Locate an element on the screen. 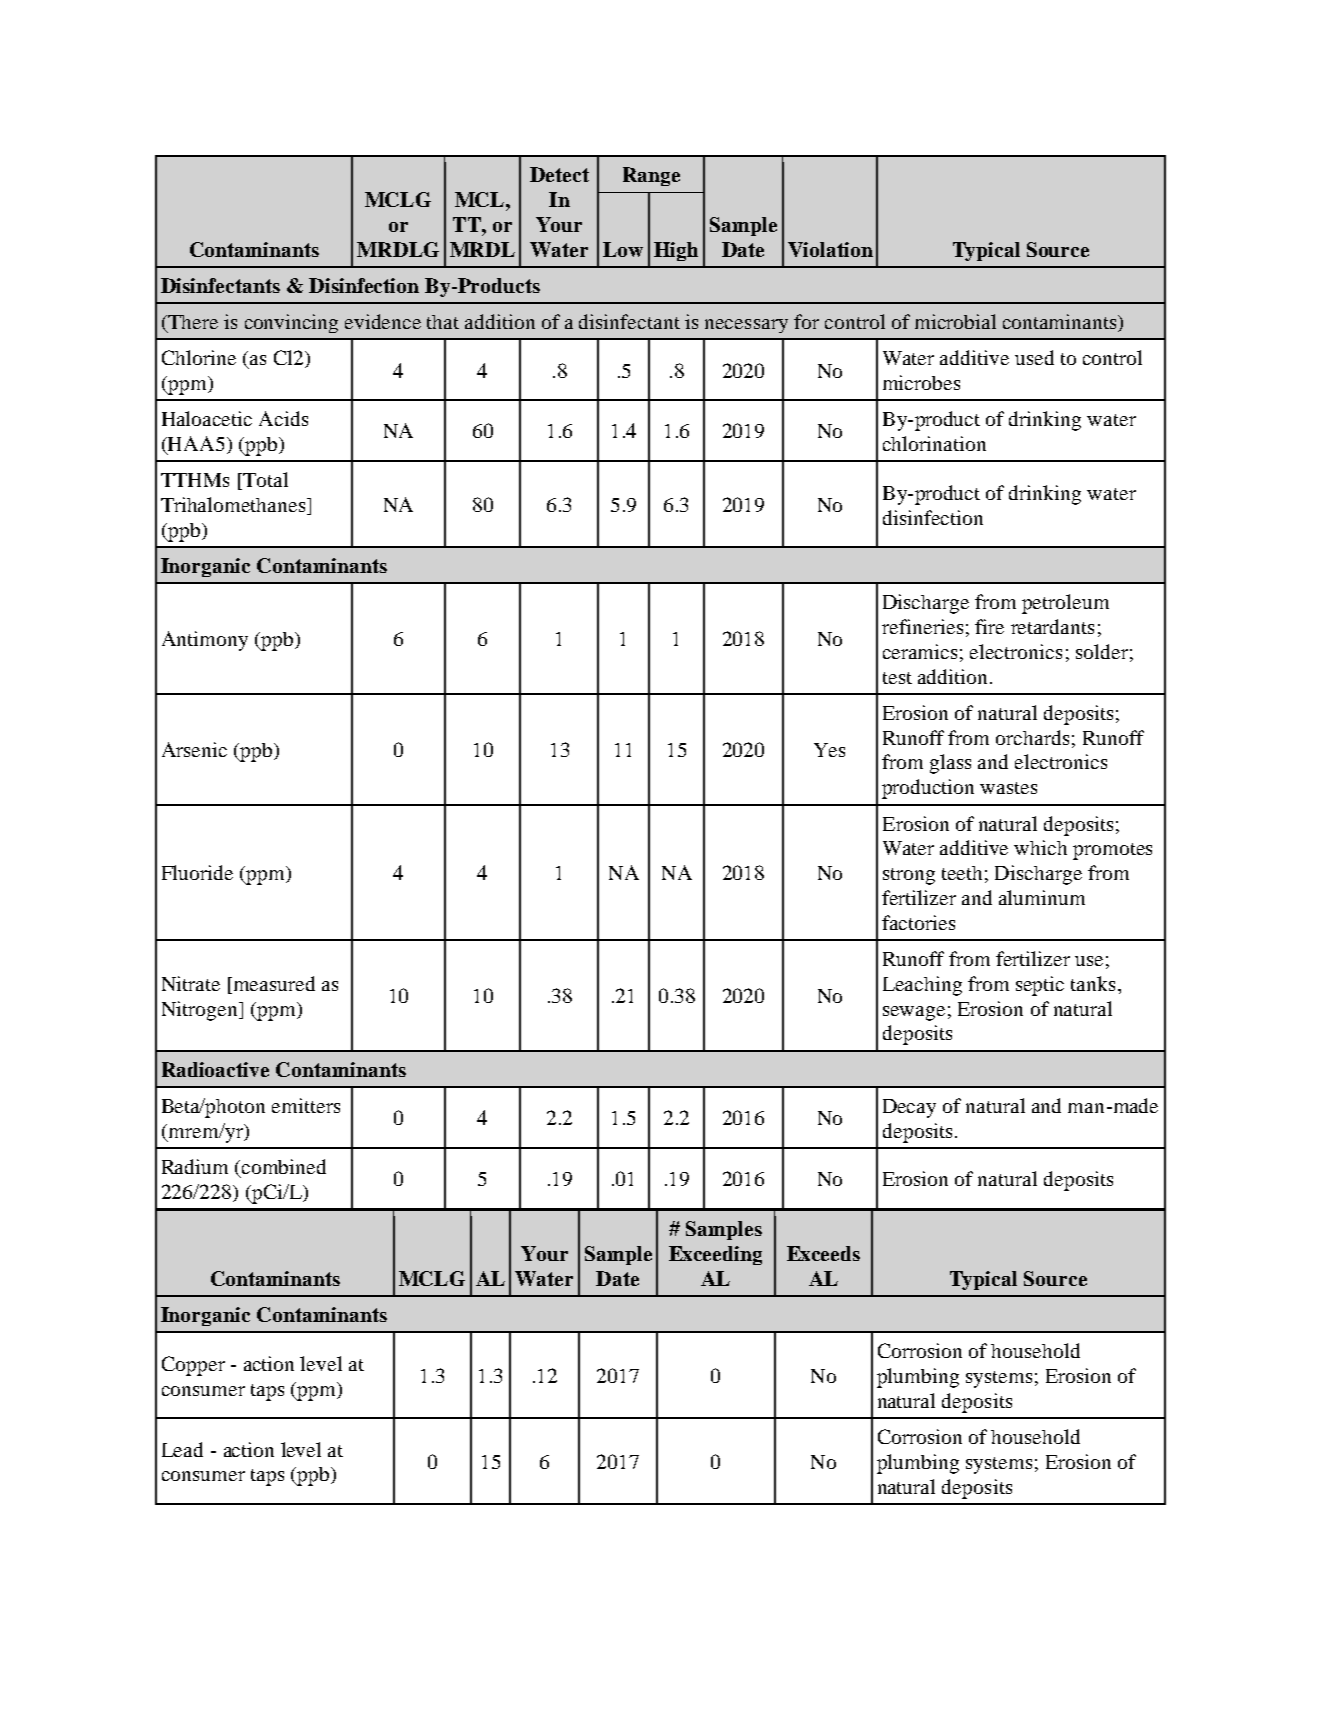  Yes is located at coordinates (829, 750).
